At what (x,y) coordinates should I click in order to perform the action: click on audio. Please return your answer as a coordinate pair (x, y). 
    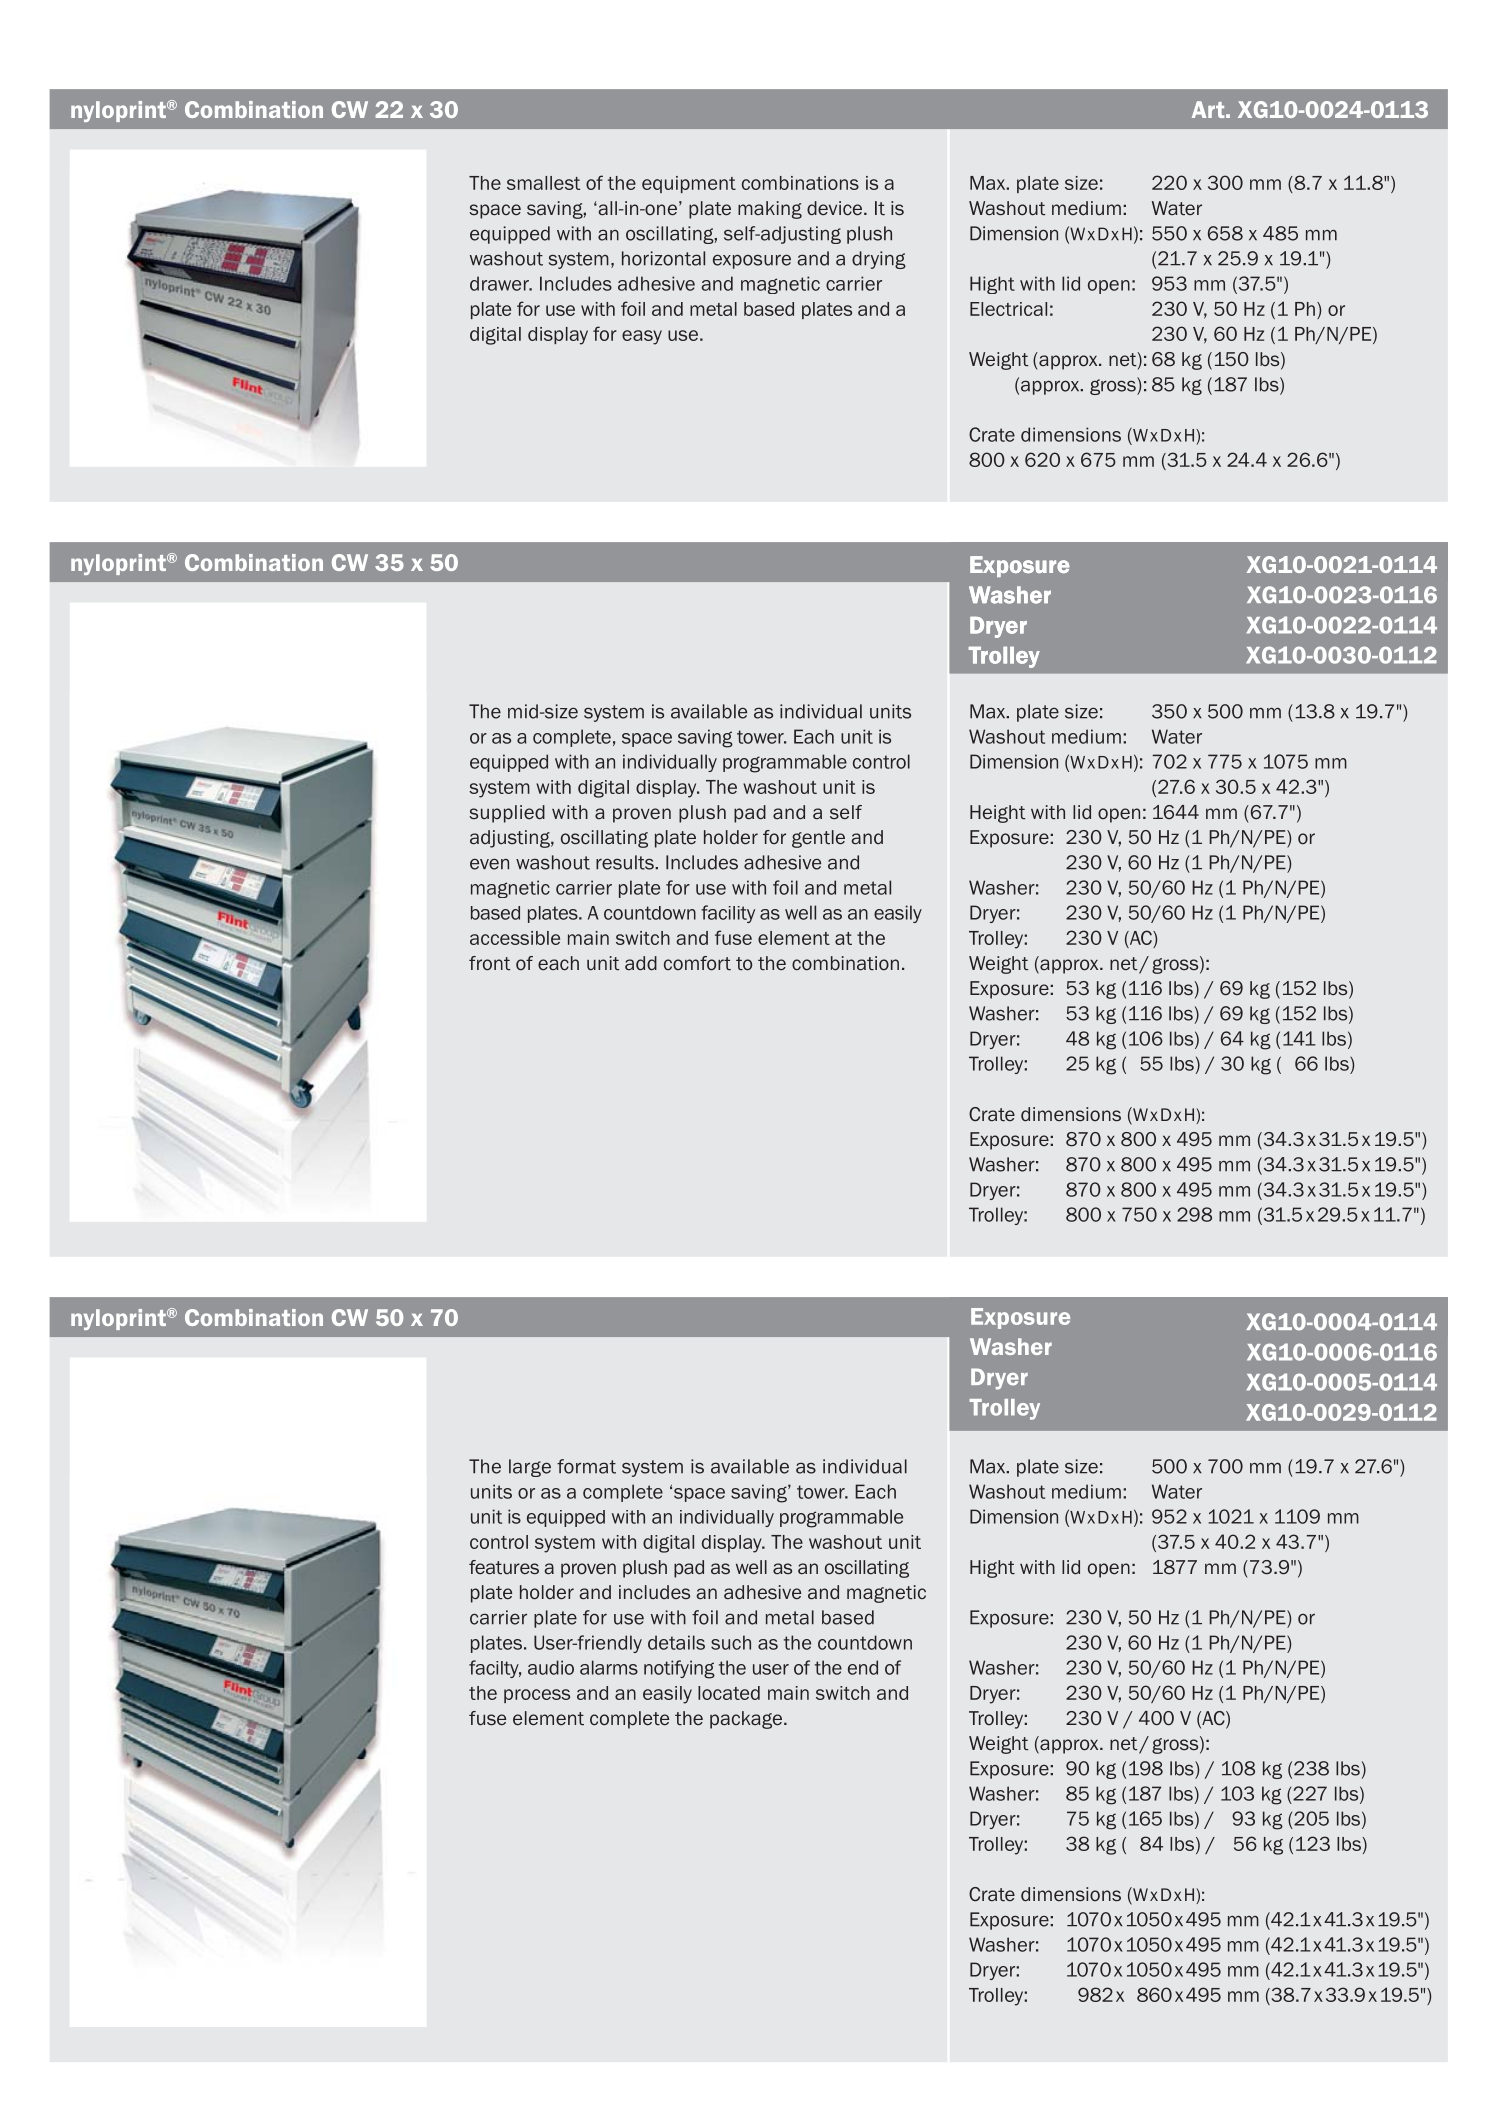
    Looking at the image, I should click on (551, 1667).
